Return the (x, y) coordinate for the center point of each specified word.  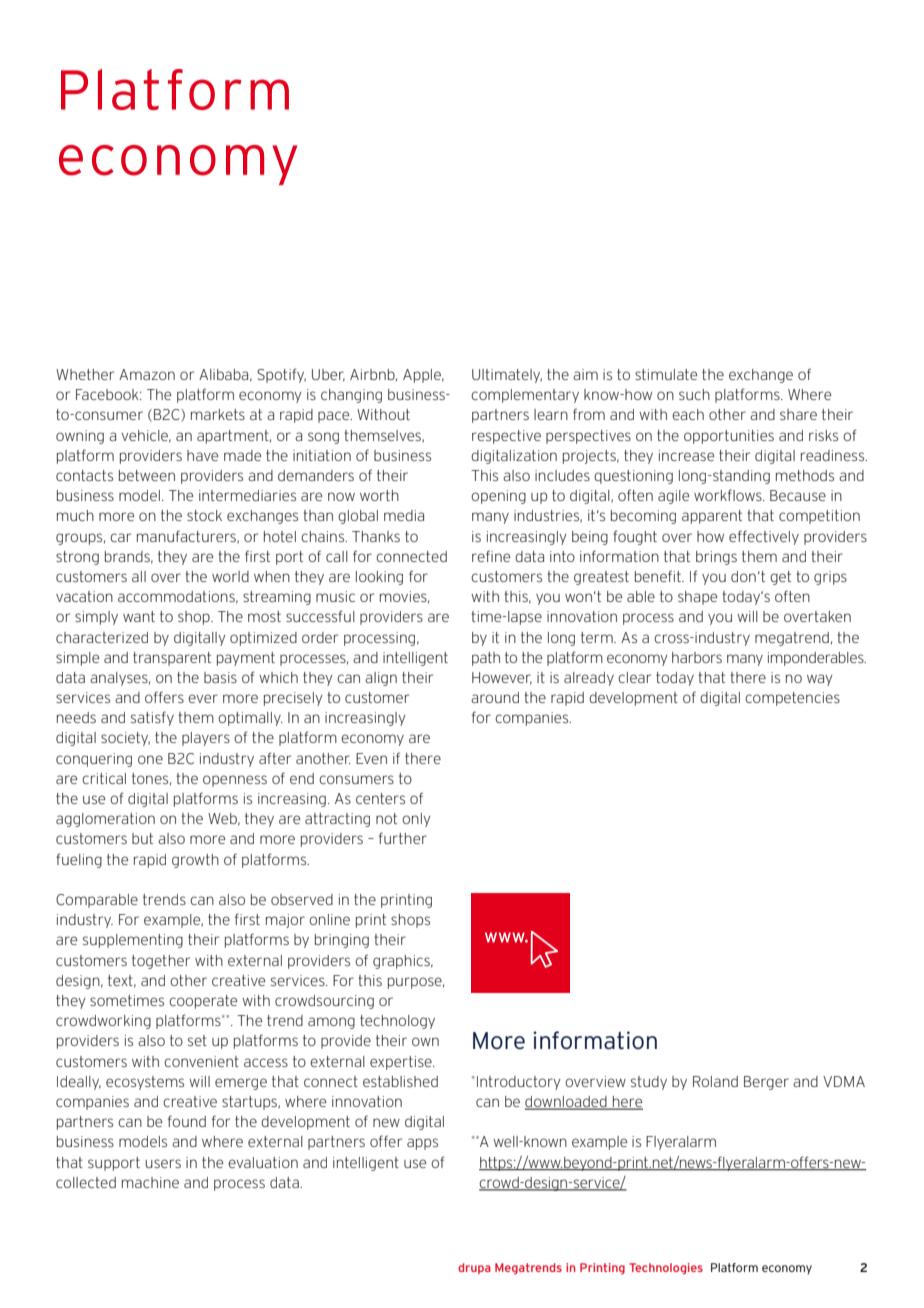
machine (150, 1182)
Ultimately (507, 376)
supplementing (133, 941)
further (403, 838)
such (694, 394)
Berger (766, 1083)
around (495, 697)
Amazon (147, 374)
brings (716, 558)
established (400, 1081)
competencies (792, 699)
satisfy (152, 718)
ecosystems (145, 1083)
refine (491, 556)
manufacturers (187, 536)
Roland (715, 1081)
